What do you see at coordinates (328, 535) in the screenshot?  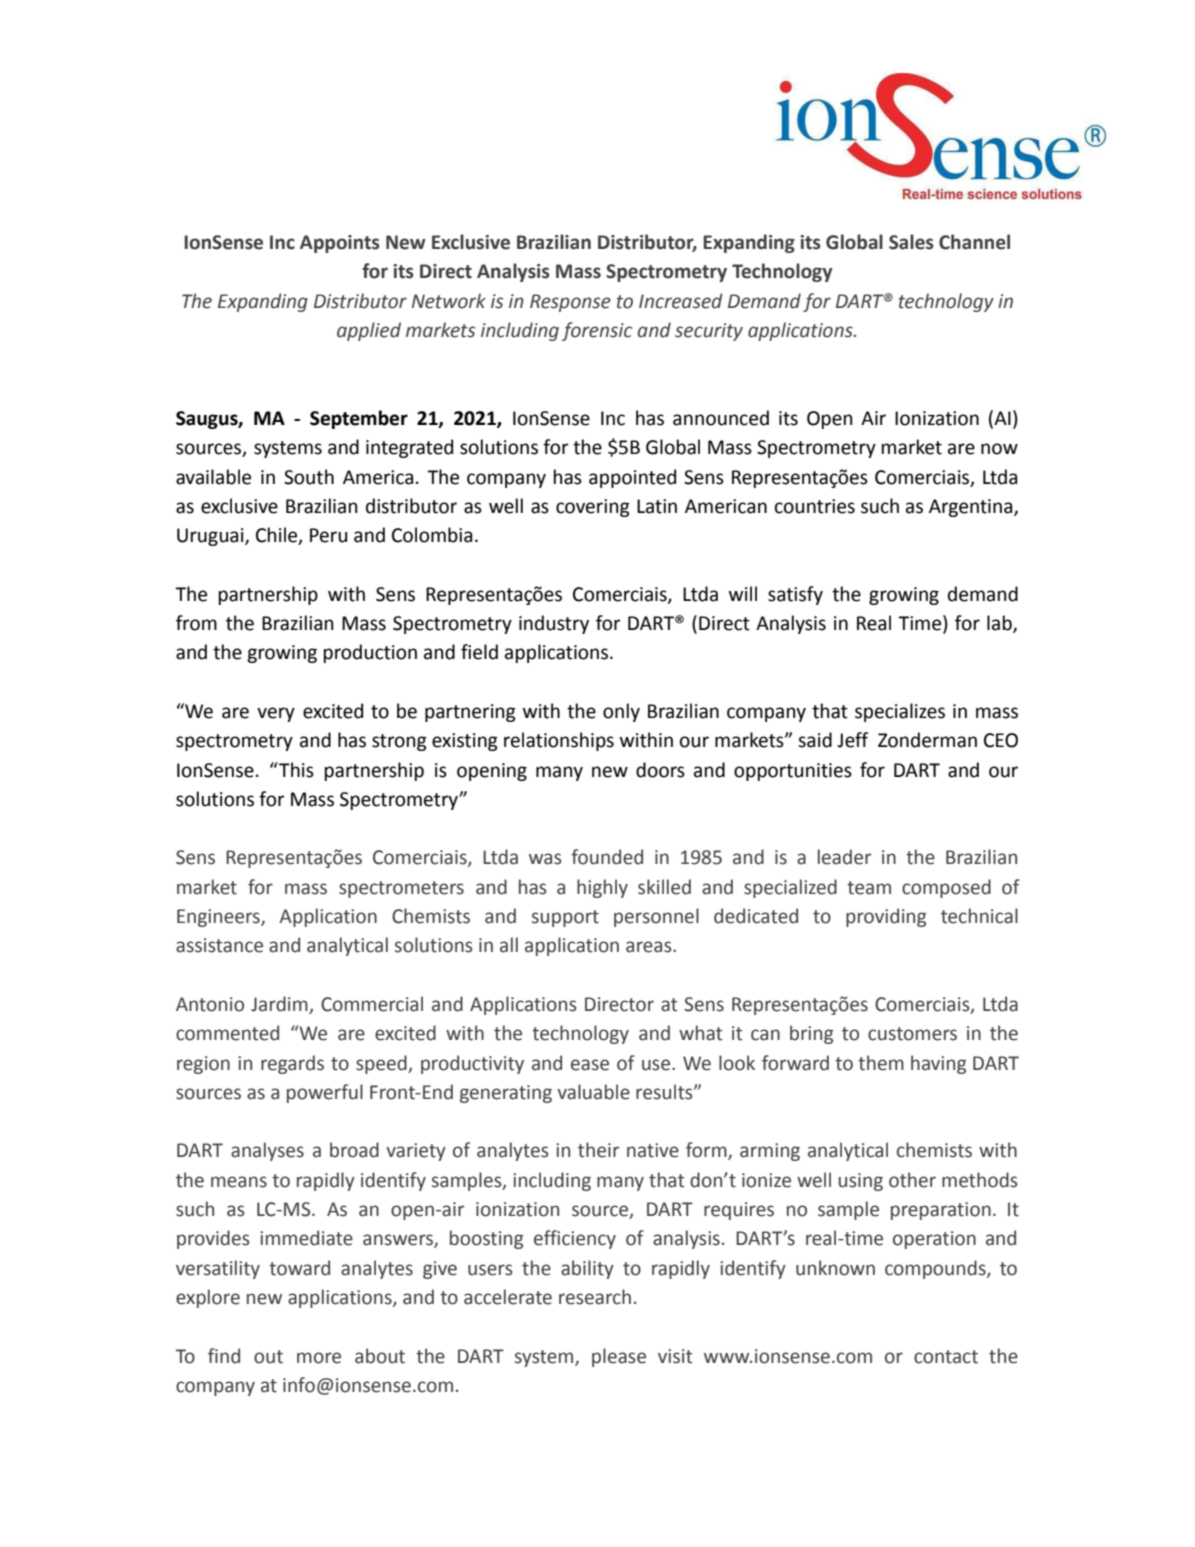 I see `Peru` at bounding box center [328, 535].
